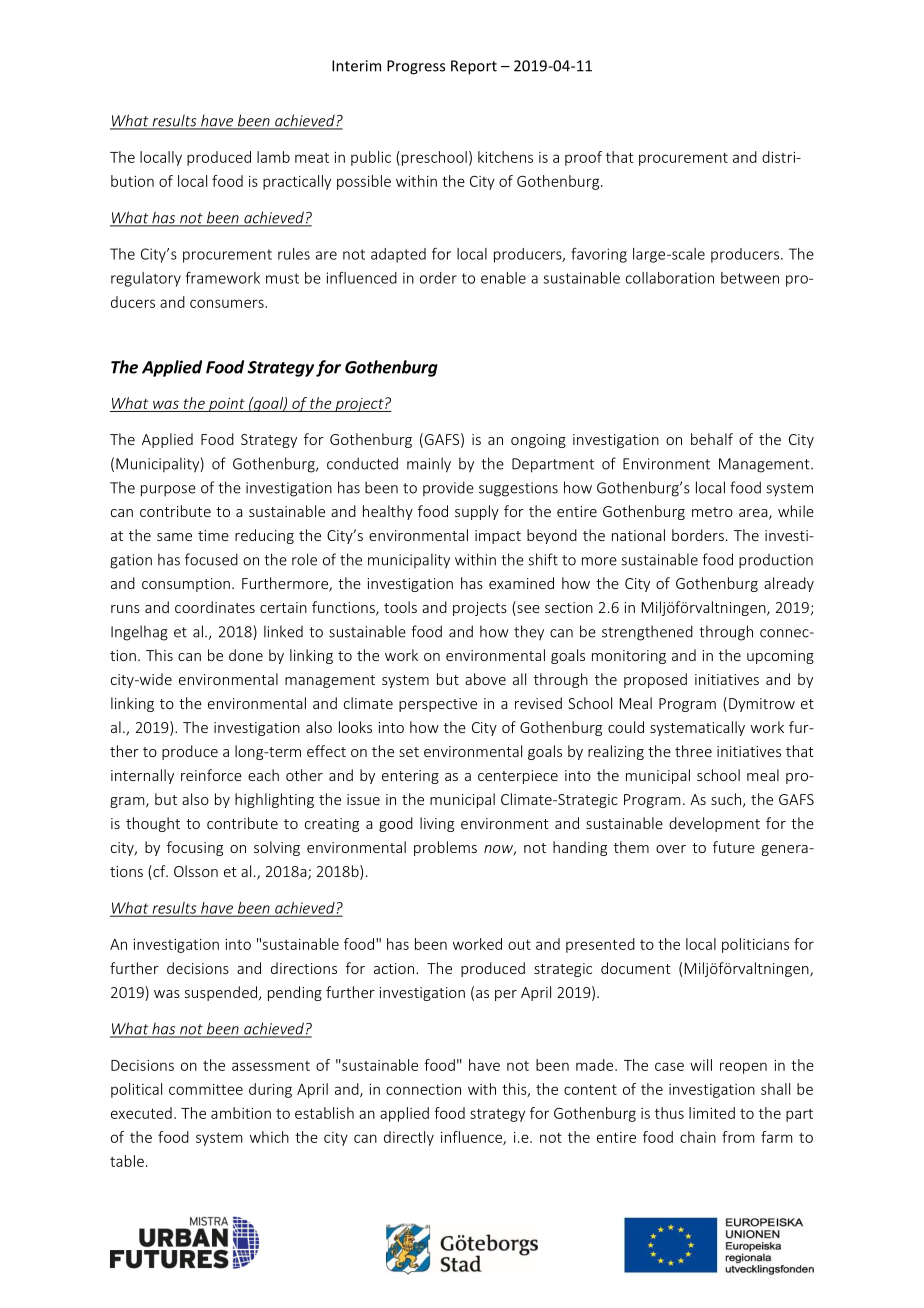  I want to click on coordinates, so click(215, 607).
